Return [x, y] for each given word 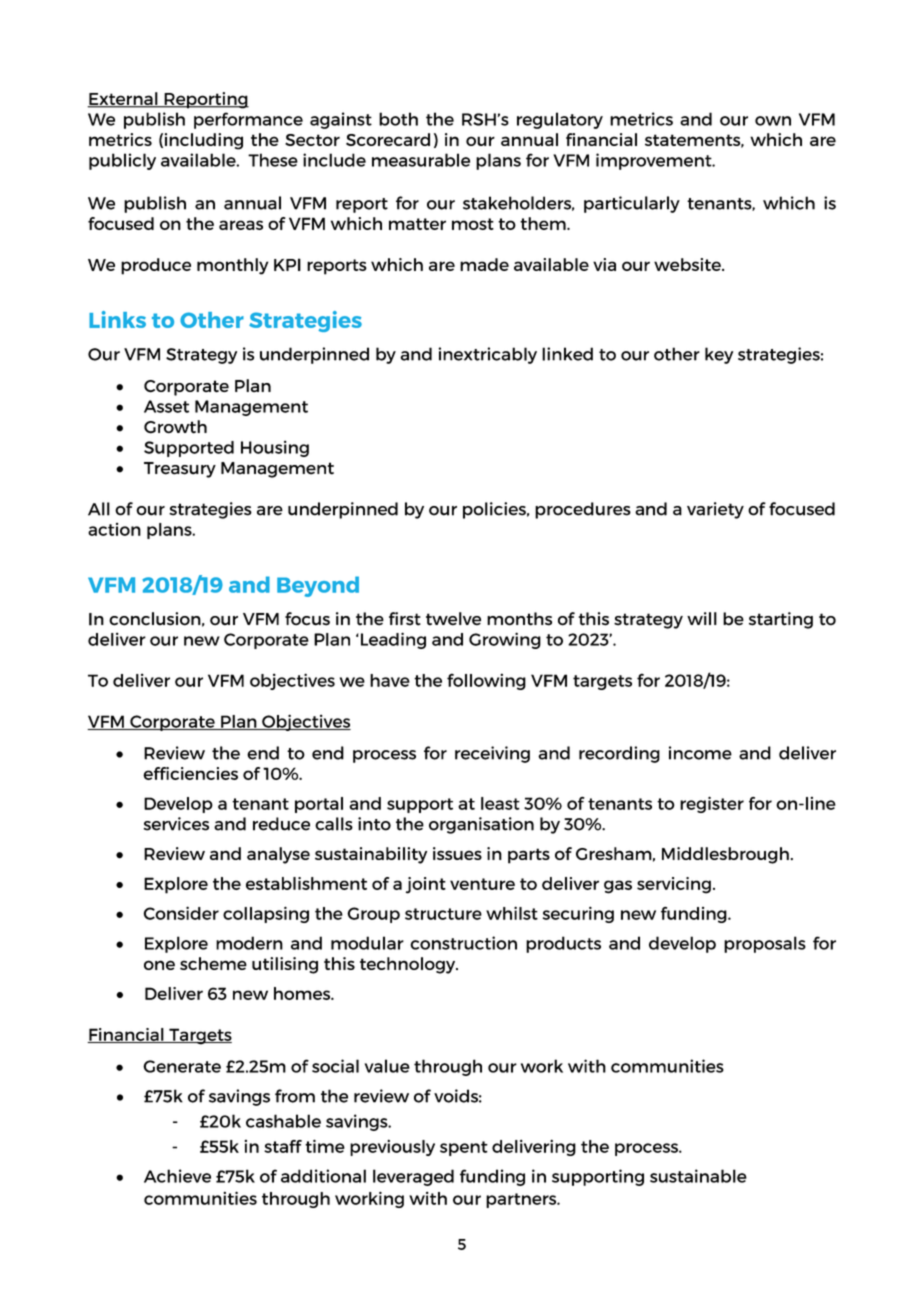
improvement [655, 161]
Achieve [177, 1176]
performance [248, 120]
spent [464, 1148]
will [702, 618]
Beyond [318, 586]
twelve [453, 619]
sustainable [698, 1176]
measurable [421, 160]
